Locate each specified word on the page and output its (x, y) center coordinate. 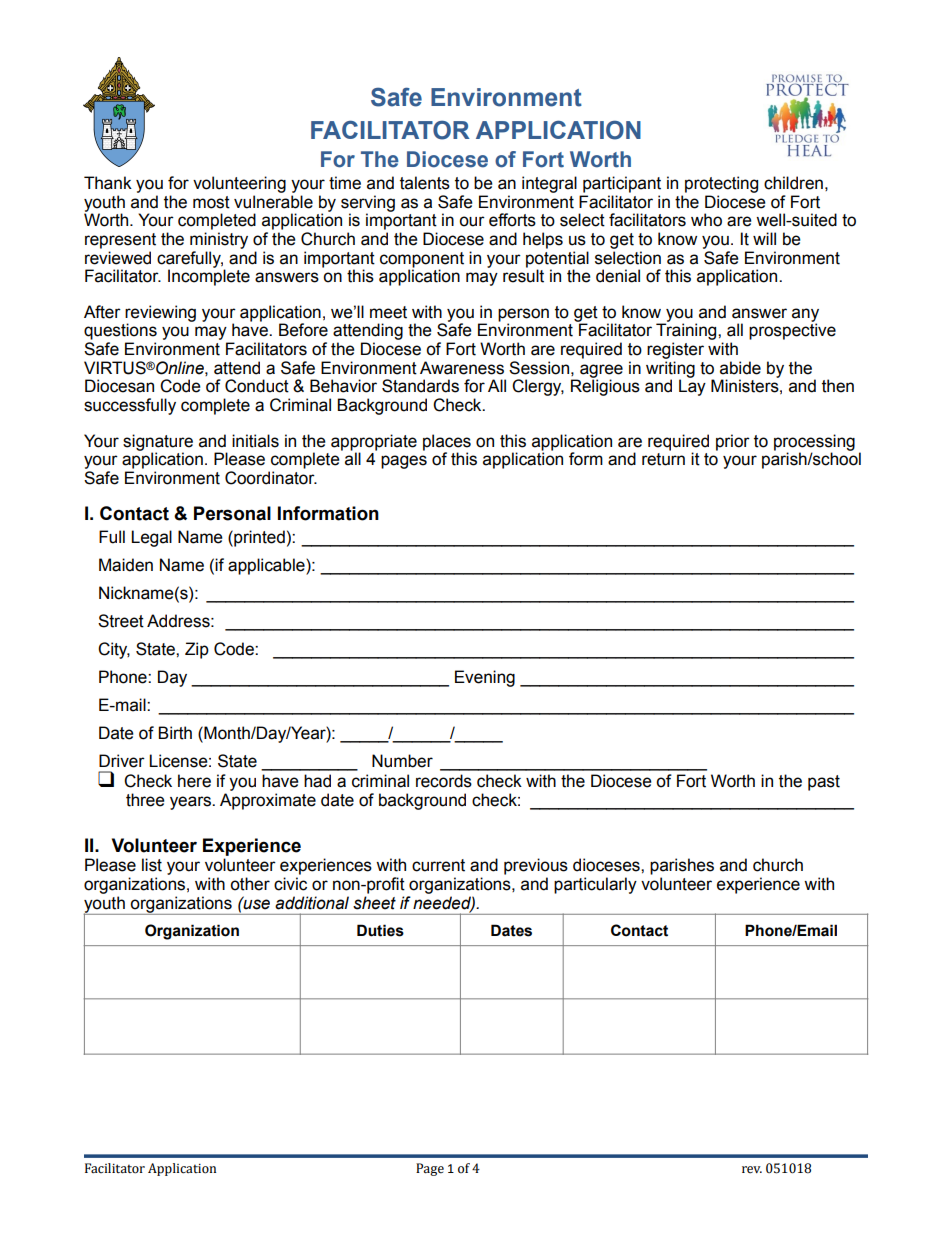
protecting (721, 184)
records (444, 781)
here (194, 781)
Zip (197, 650)
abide (740, 368)
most (211, 202)
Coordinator (271, 478)
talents (425, 183)
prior (733, 442)
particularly (595, 885)
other (250, 884)
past (824, 783)
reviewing (160, 314)
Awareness (462, 368)
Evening (485, 678)
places (447, 442)
